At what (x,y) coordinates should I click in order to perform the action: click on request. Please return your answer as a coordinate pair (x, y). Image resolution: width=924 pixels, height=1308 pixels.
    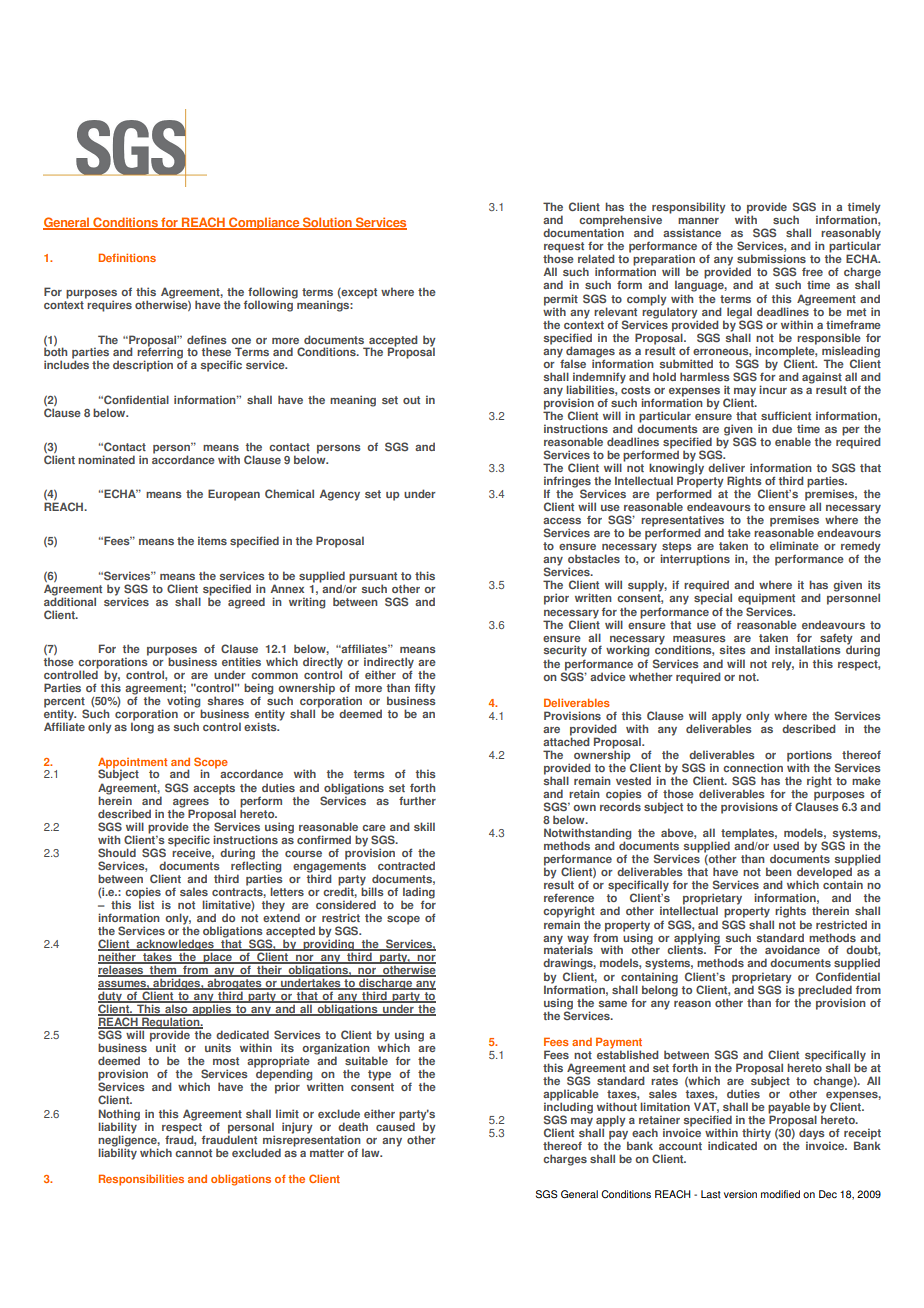
    Looking at the image, I should click on (564, 248).
